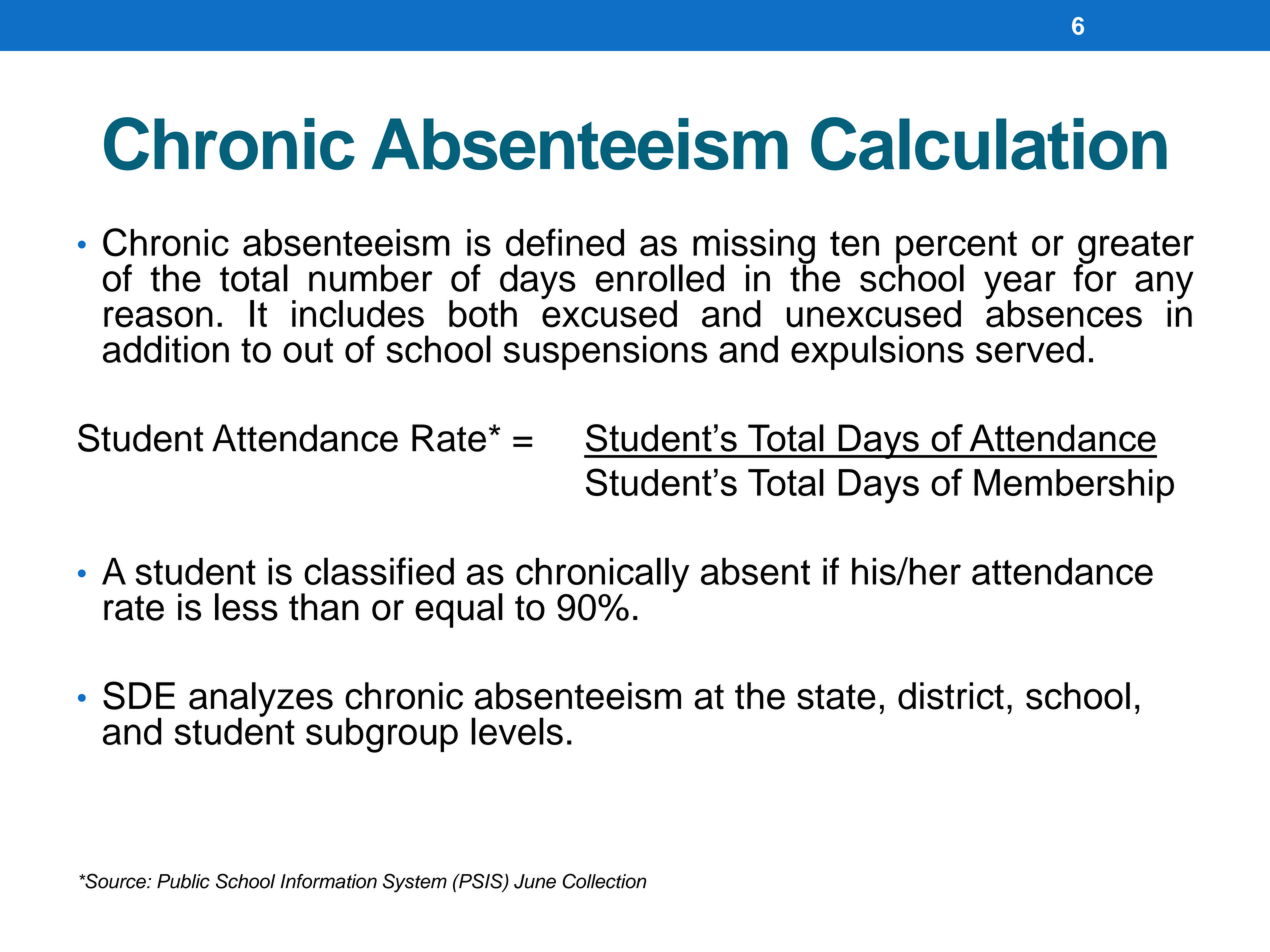 This screenshot has width=1270, height=952. Describe the element at coordinates (1074, 486) in the screenshot. I see `Membership` at that location.
